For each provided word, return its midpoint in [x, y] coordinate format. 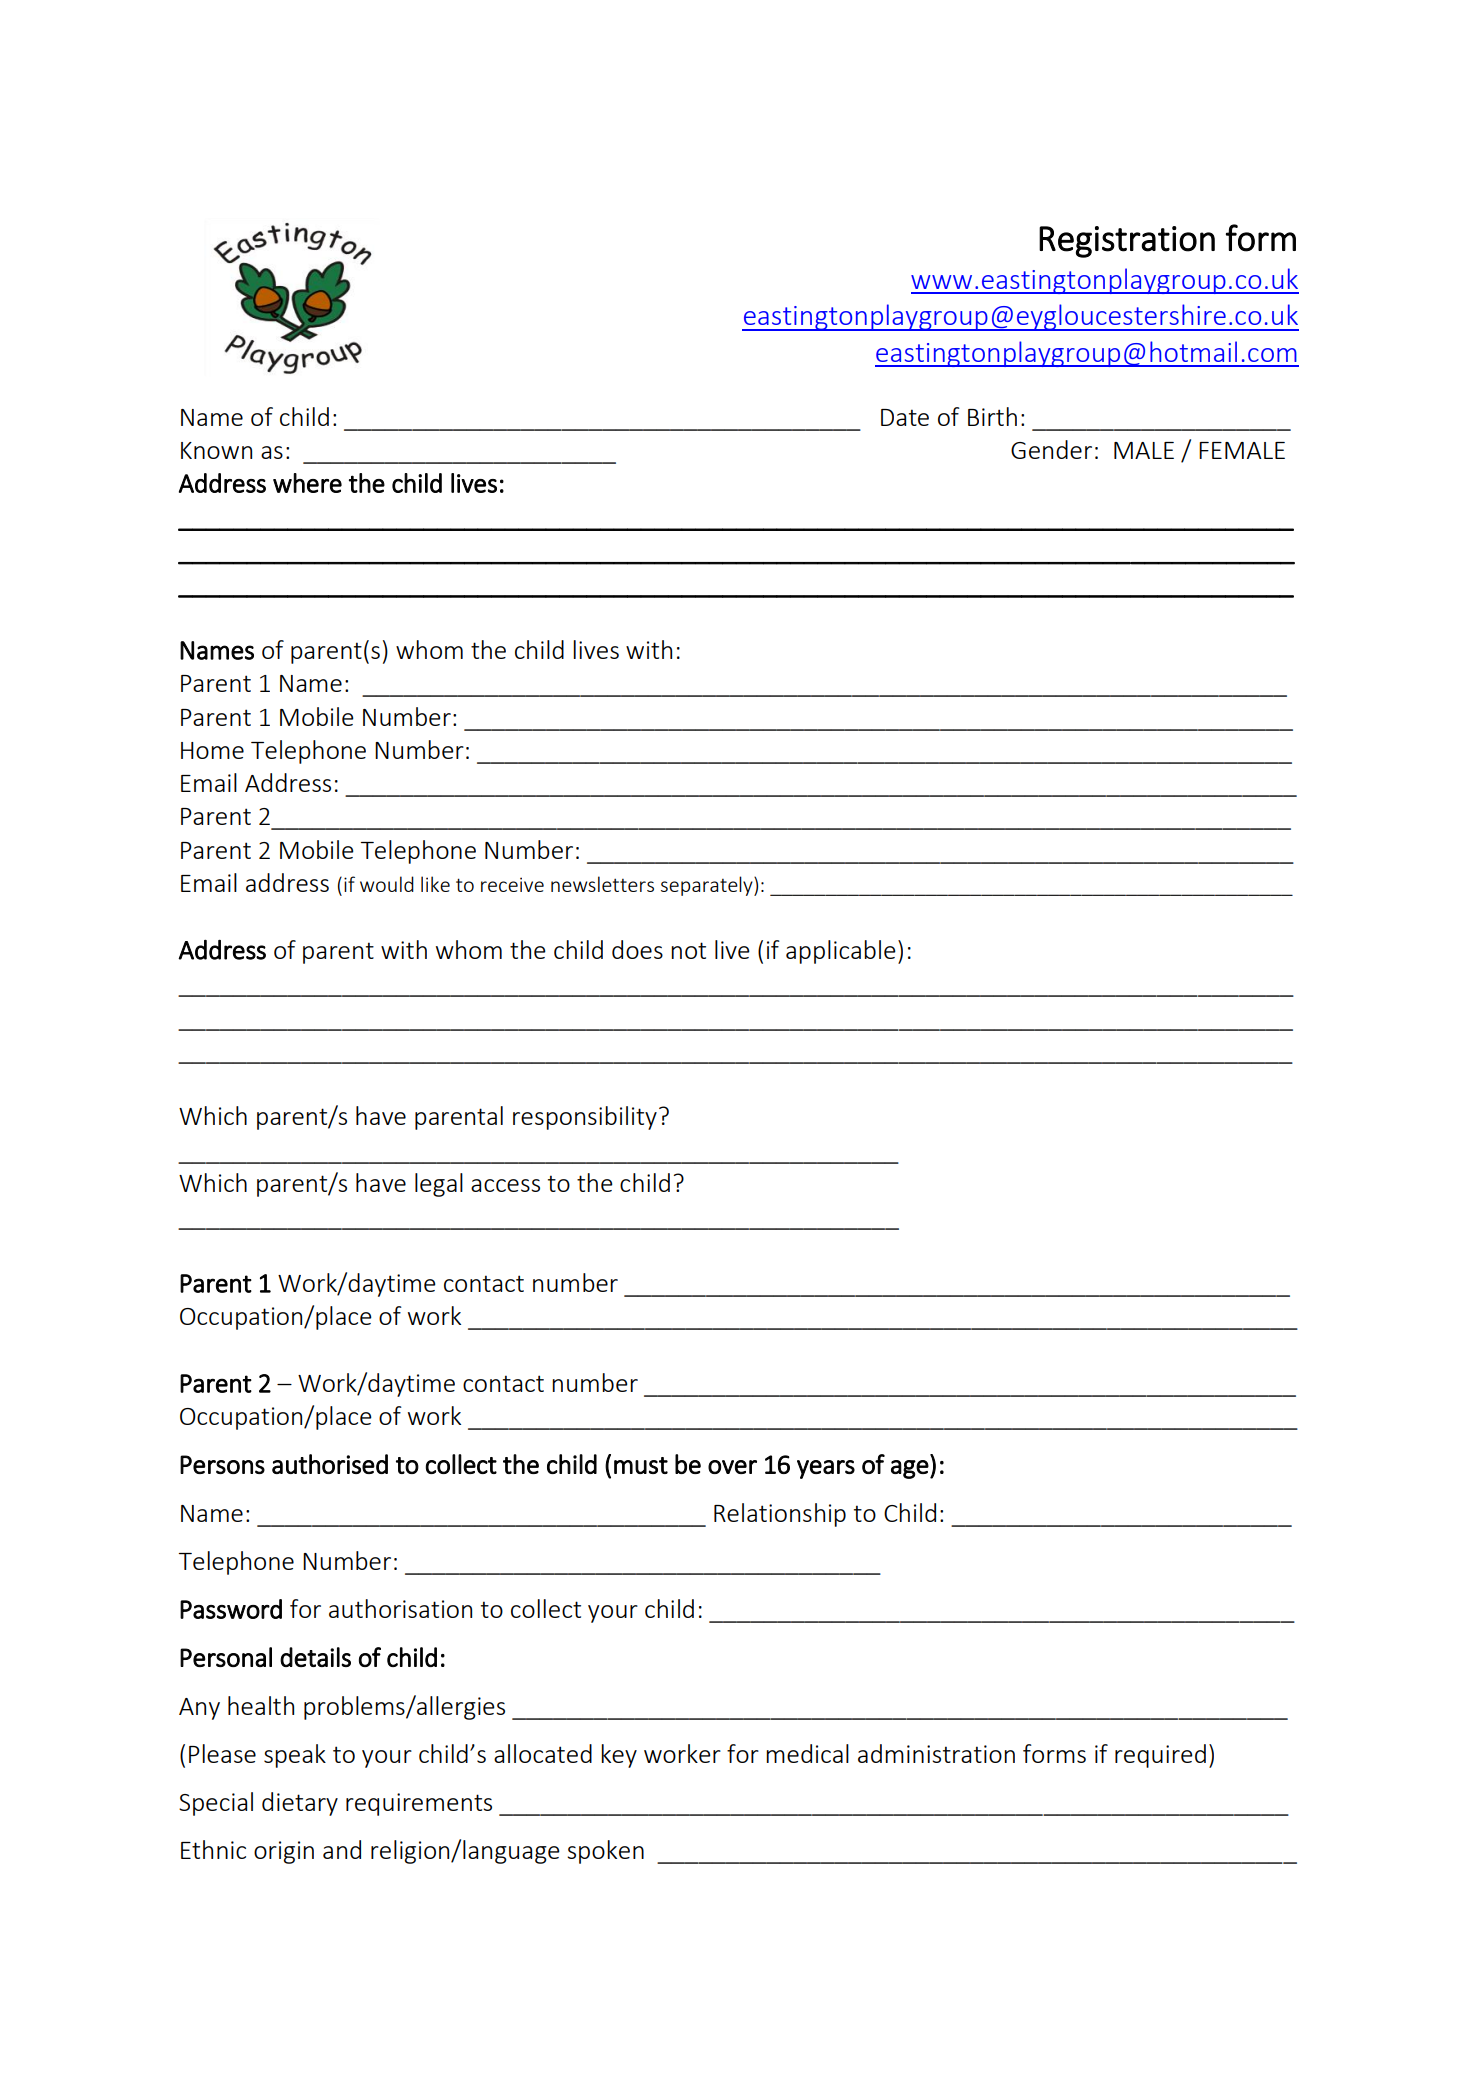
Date [905, 417]
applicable [841, 952]
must [641, 1465]
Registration [1127, 242]
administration [936, 1753]
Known [216, 450]
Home [212, 750]
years [826, 1469]
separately [708, 886]
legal [439, 1185]
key [619, 1756]
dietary [300, 1804]
